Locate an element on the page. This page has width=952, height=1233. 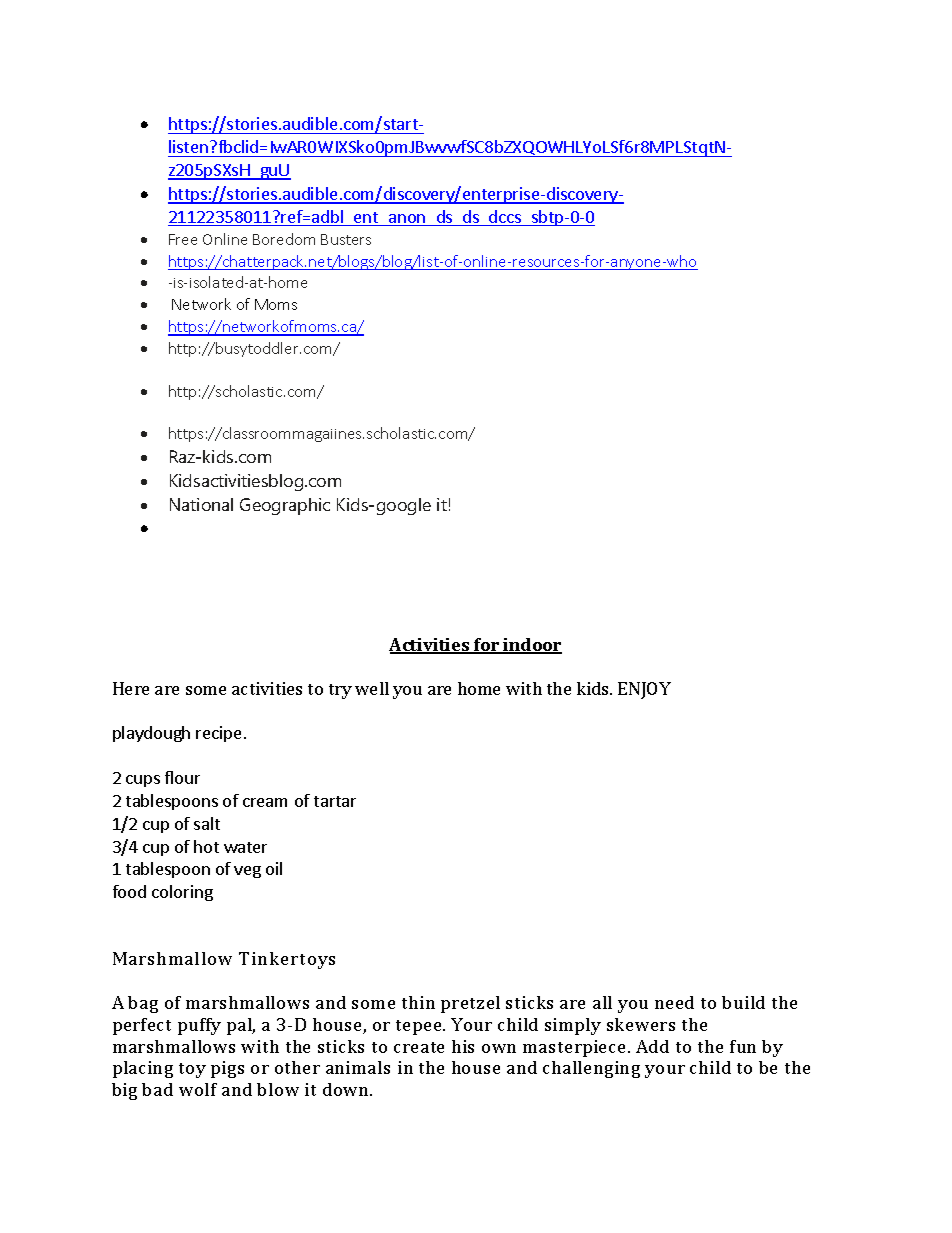
well is located at coordinates (372, 688).
